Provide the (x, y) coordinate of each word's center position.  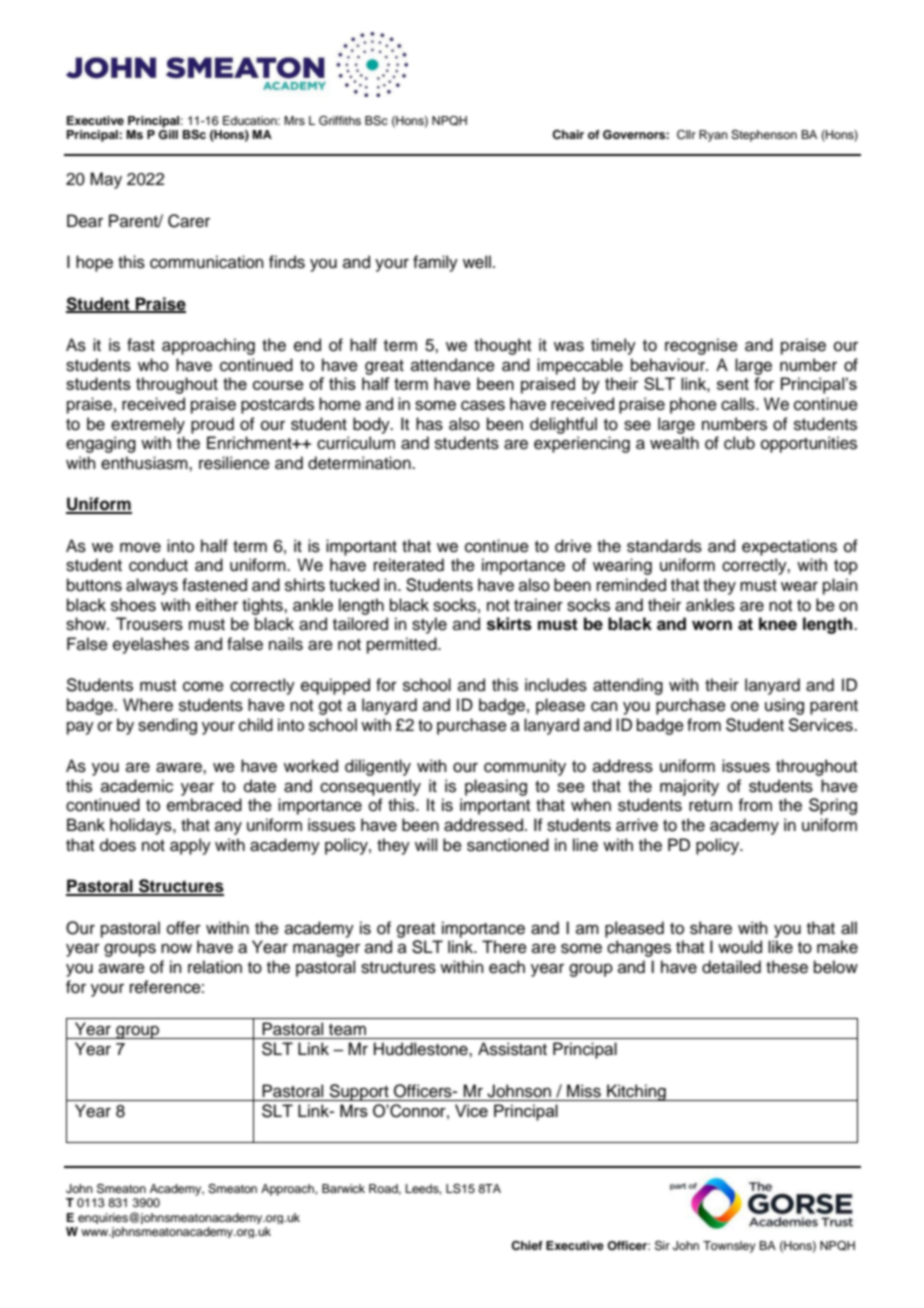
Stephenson (764, 136)
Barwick (343, 1188)
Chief (527, 1246)
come (203, 686)
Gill (168, 135)
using (784, 706)
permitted (403, 645)
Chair (568, 135)
